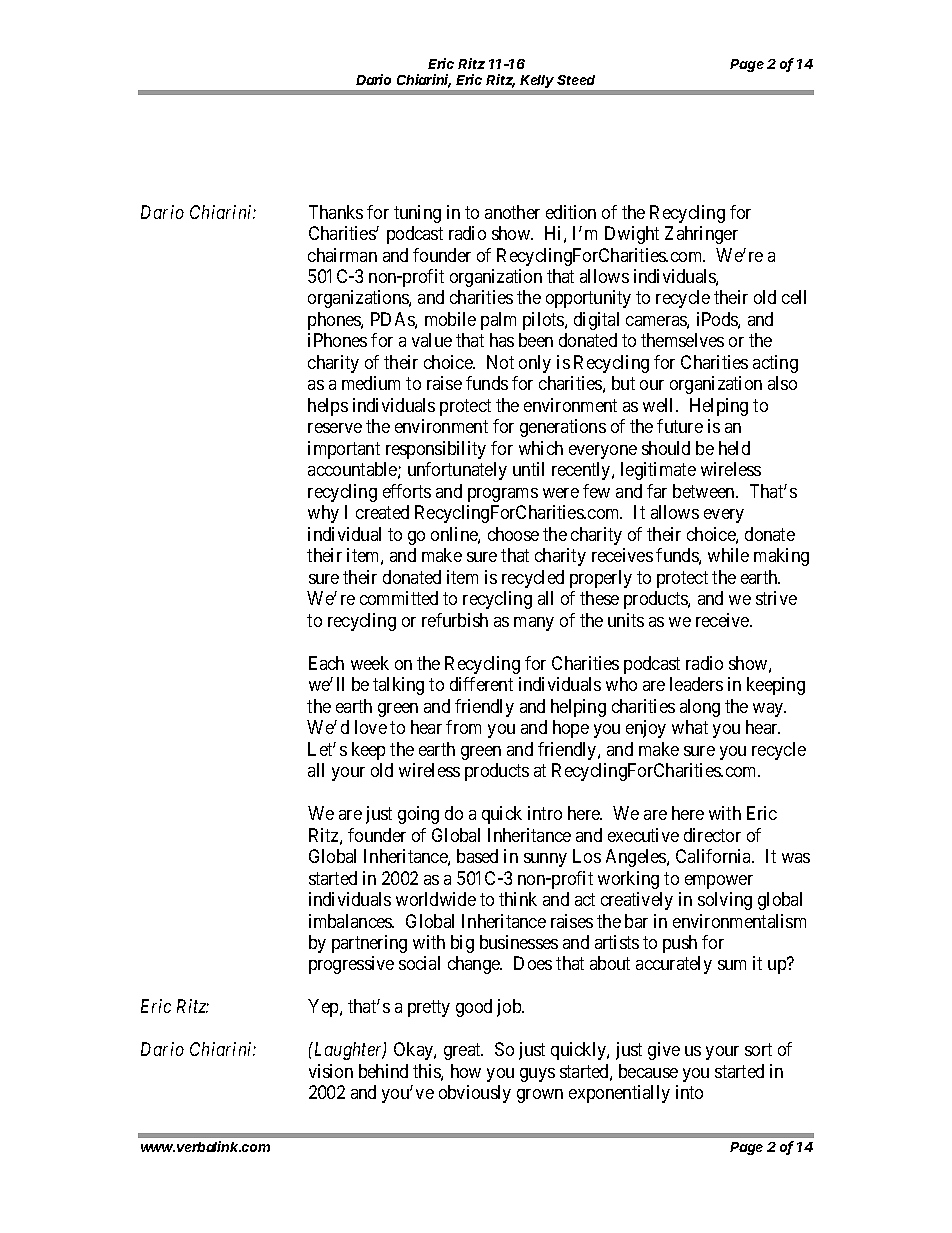 This screenshot has height=1233, width=952. Describe the element at coordinates (734, 448) in the screenshot. I see `held` at that location.
